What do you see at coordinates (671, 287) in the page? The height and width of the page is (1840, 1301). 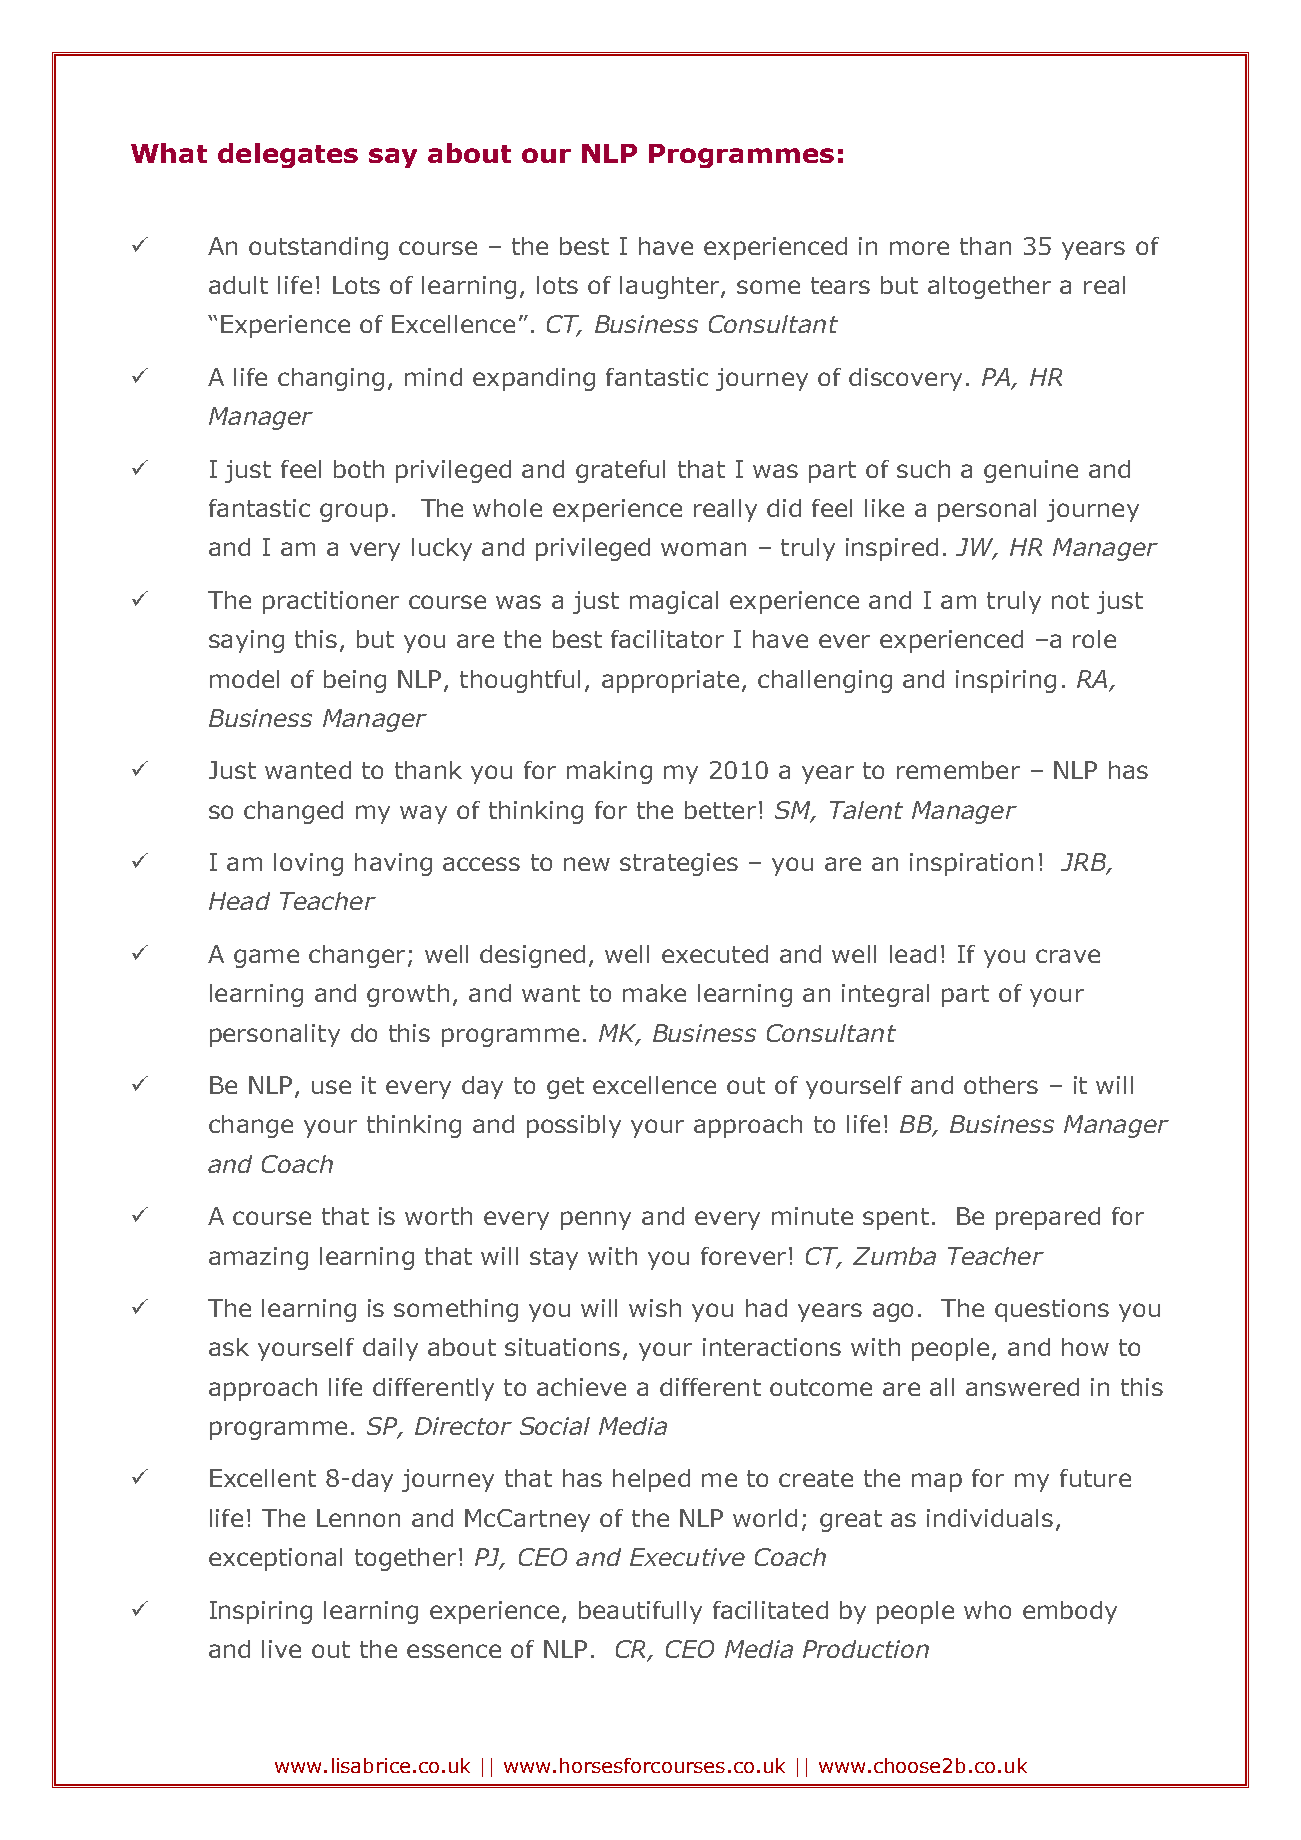 I see `laughter` at bounding box center [671, 287].
